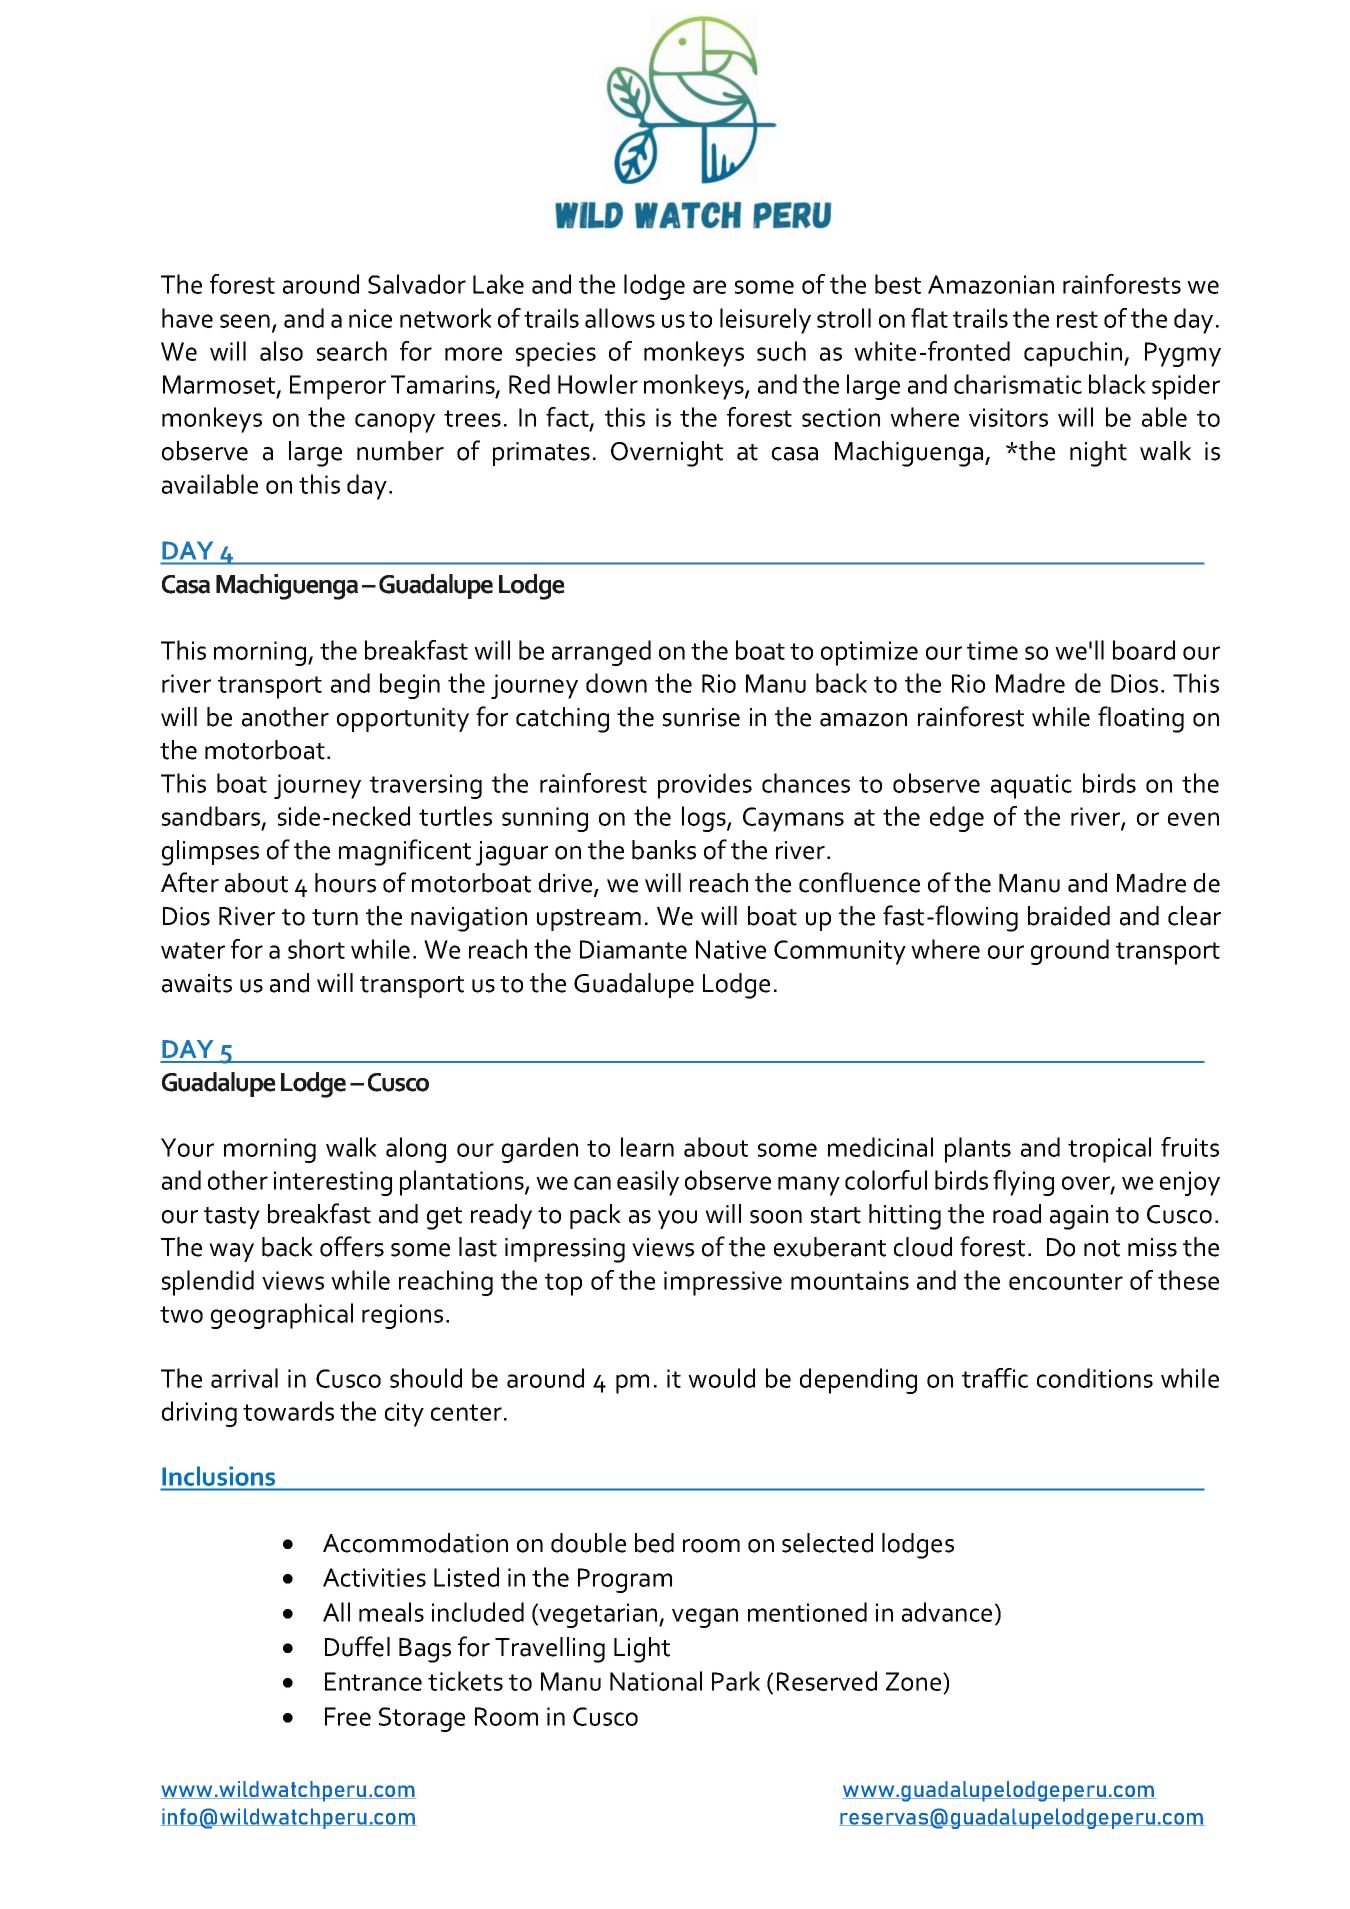 Image resolution: width=1350 pixels, height=1909 pixels. I want to click on Native, so click(731, 949).
